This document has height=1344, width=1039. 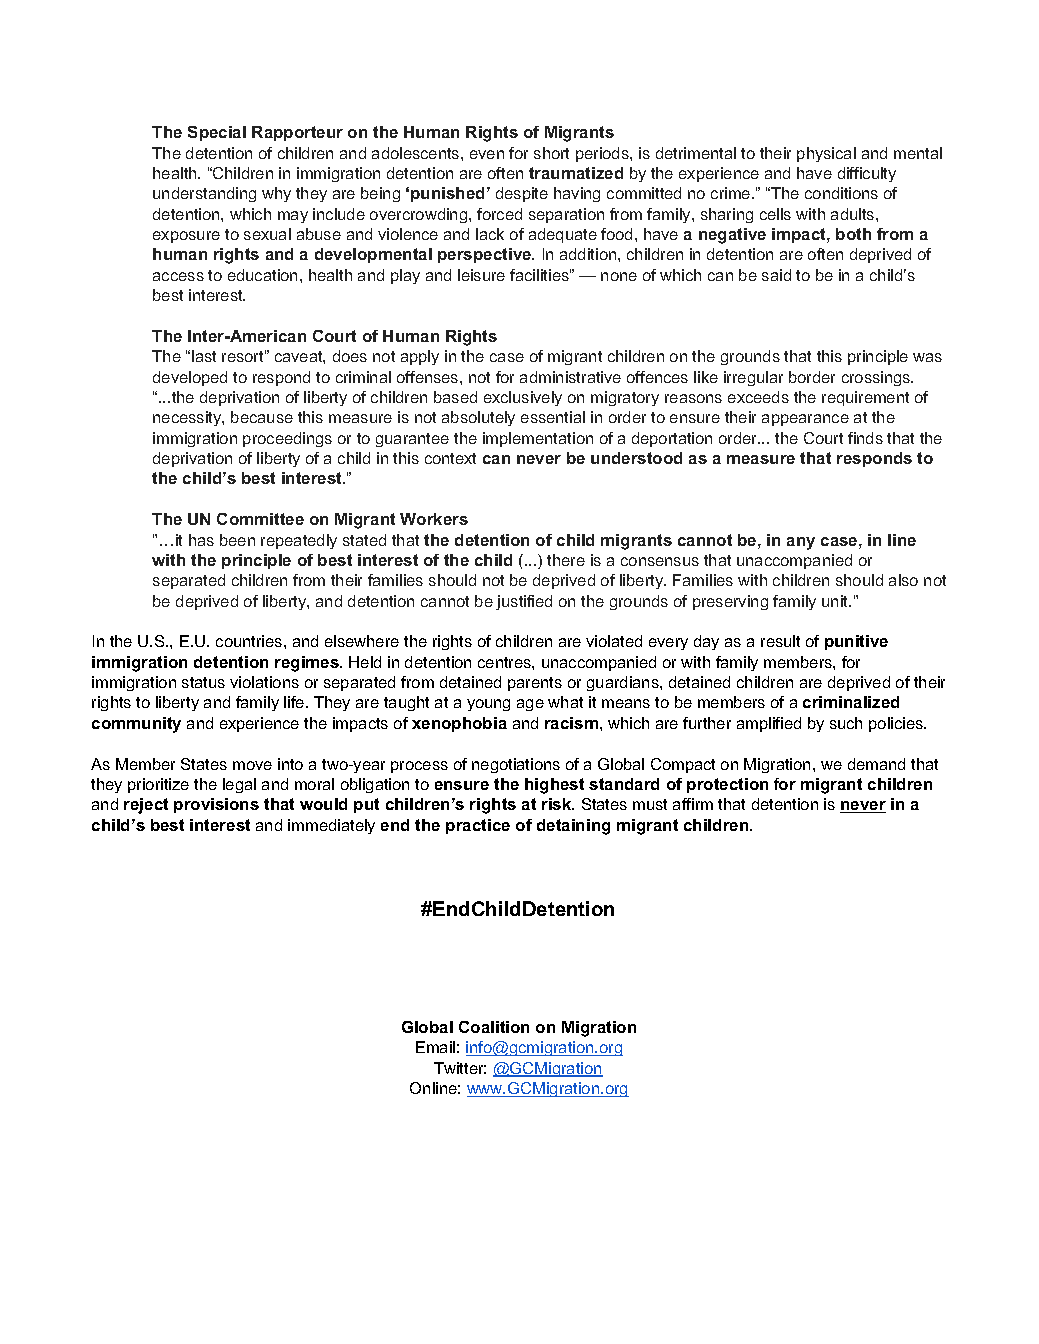 What do you see at coordinates (551, 153) in the document?
I see `short` at bounding box center [551, 153].
